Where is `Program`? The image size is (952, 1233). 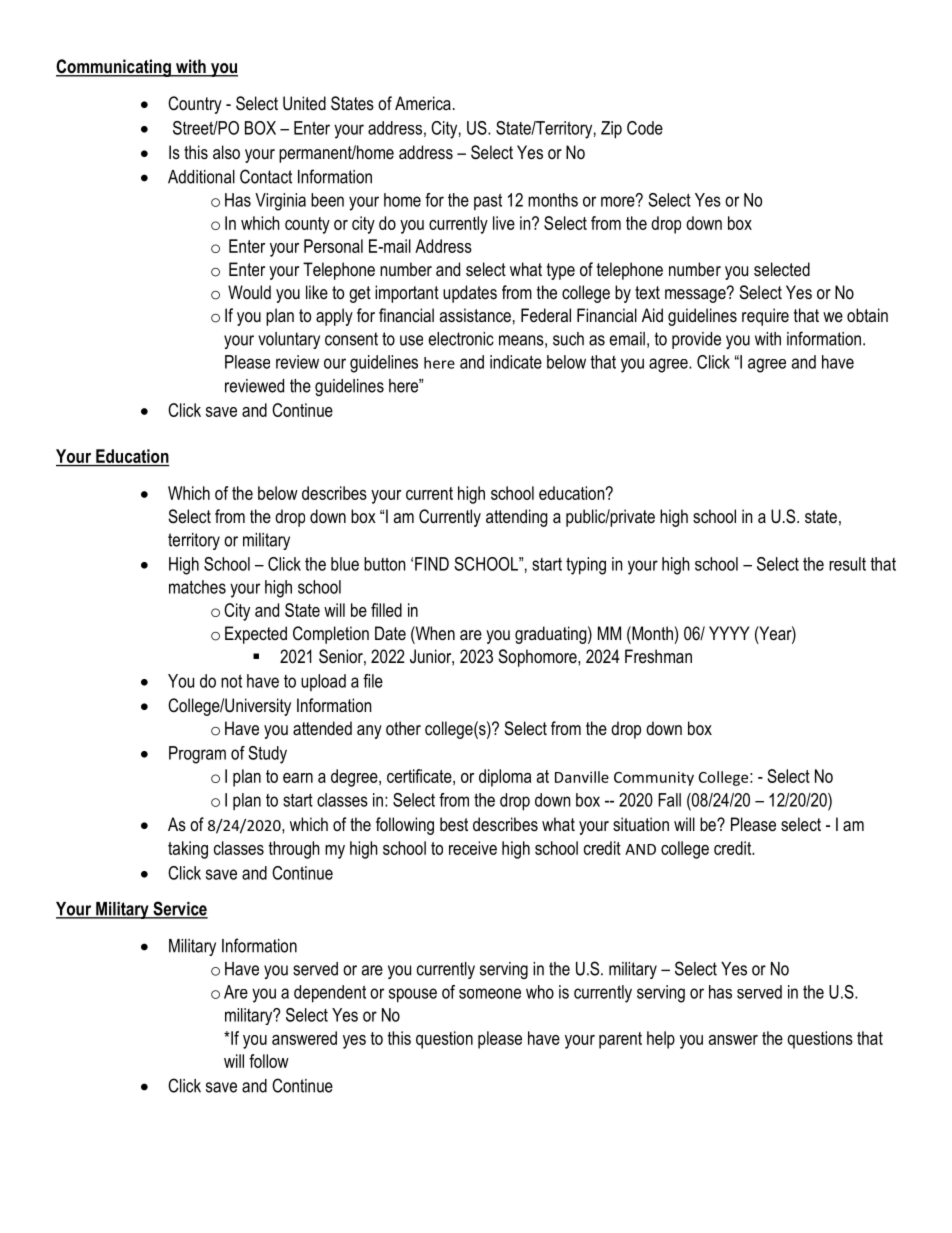 Program is located at coordinates (197, 755).
